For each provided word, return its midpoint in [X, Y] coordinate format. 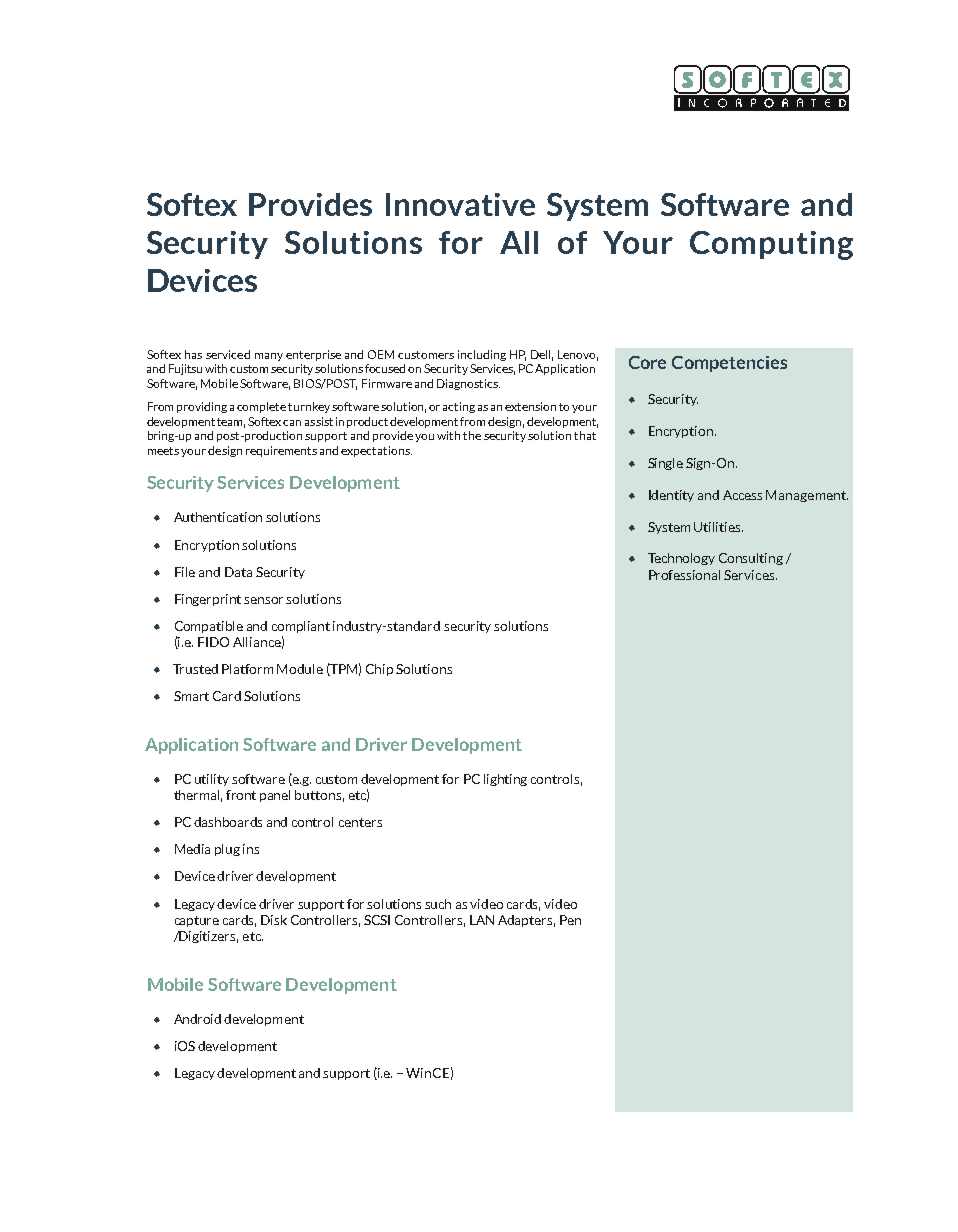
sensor [265, 600]
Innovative [460, 204]
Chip [379, 670]
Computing [771, 245]
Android [197, 1019]
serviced [228, 354]
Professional [684, 575]
